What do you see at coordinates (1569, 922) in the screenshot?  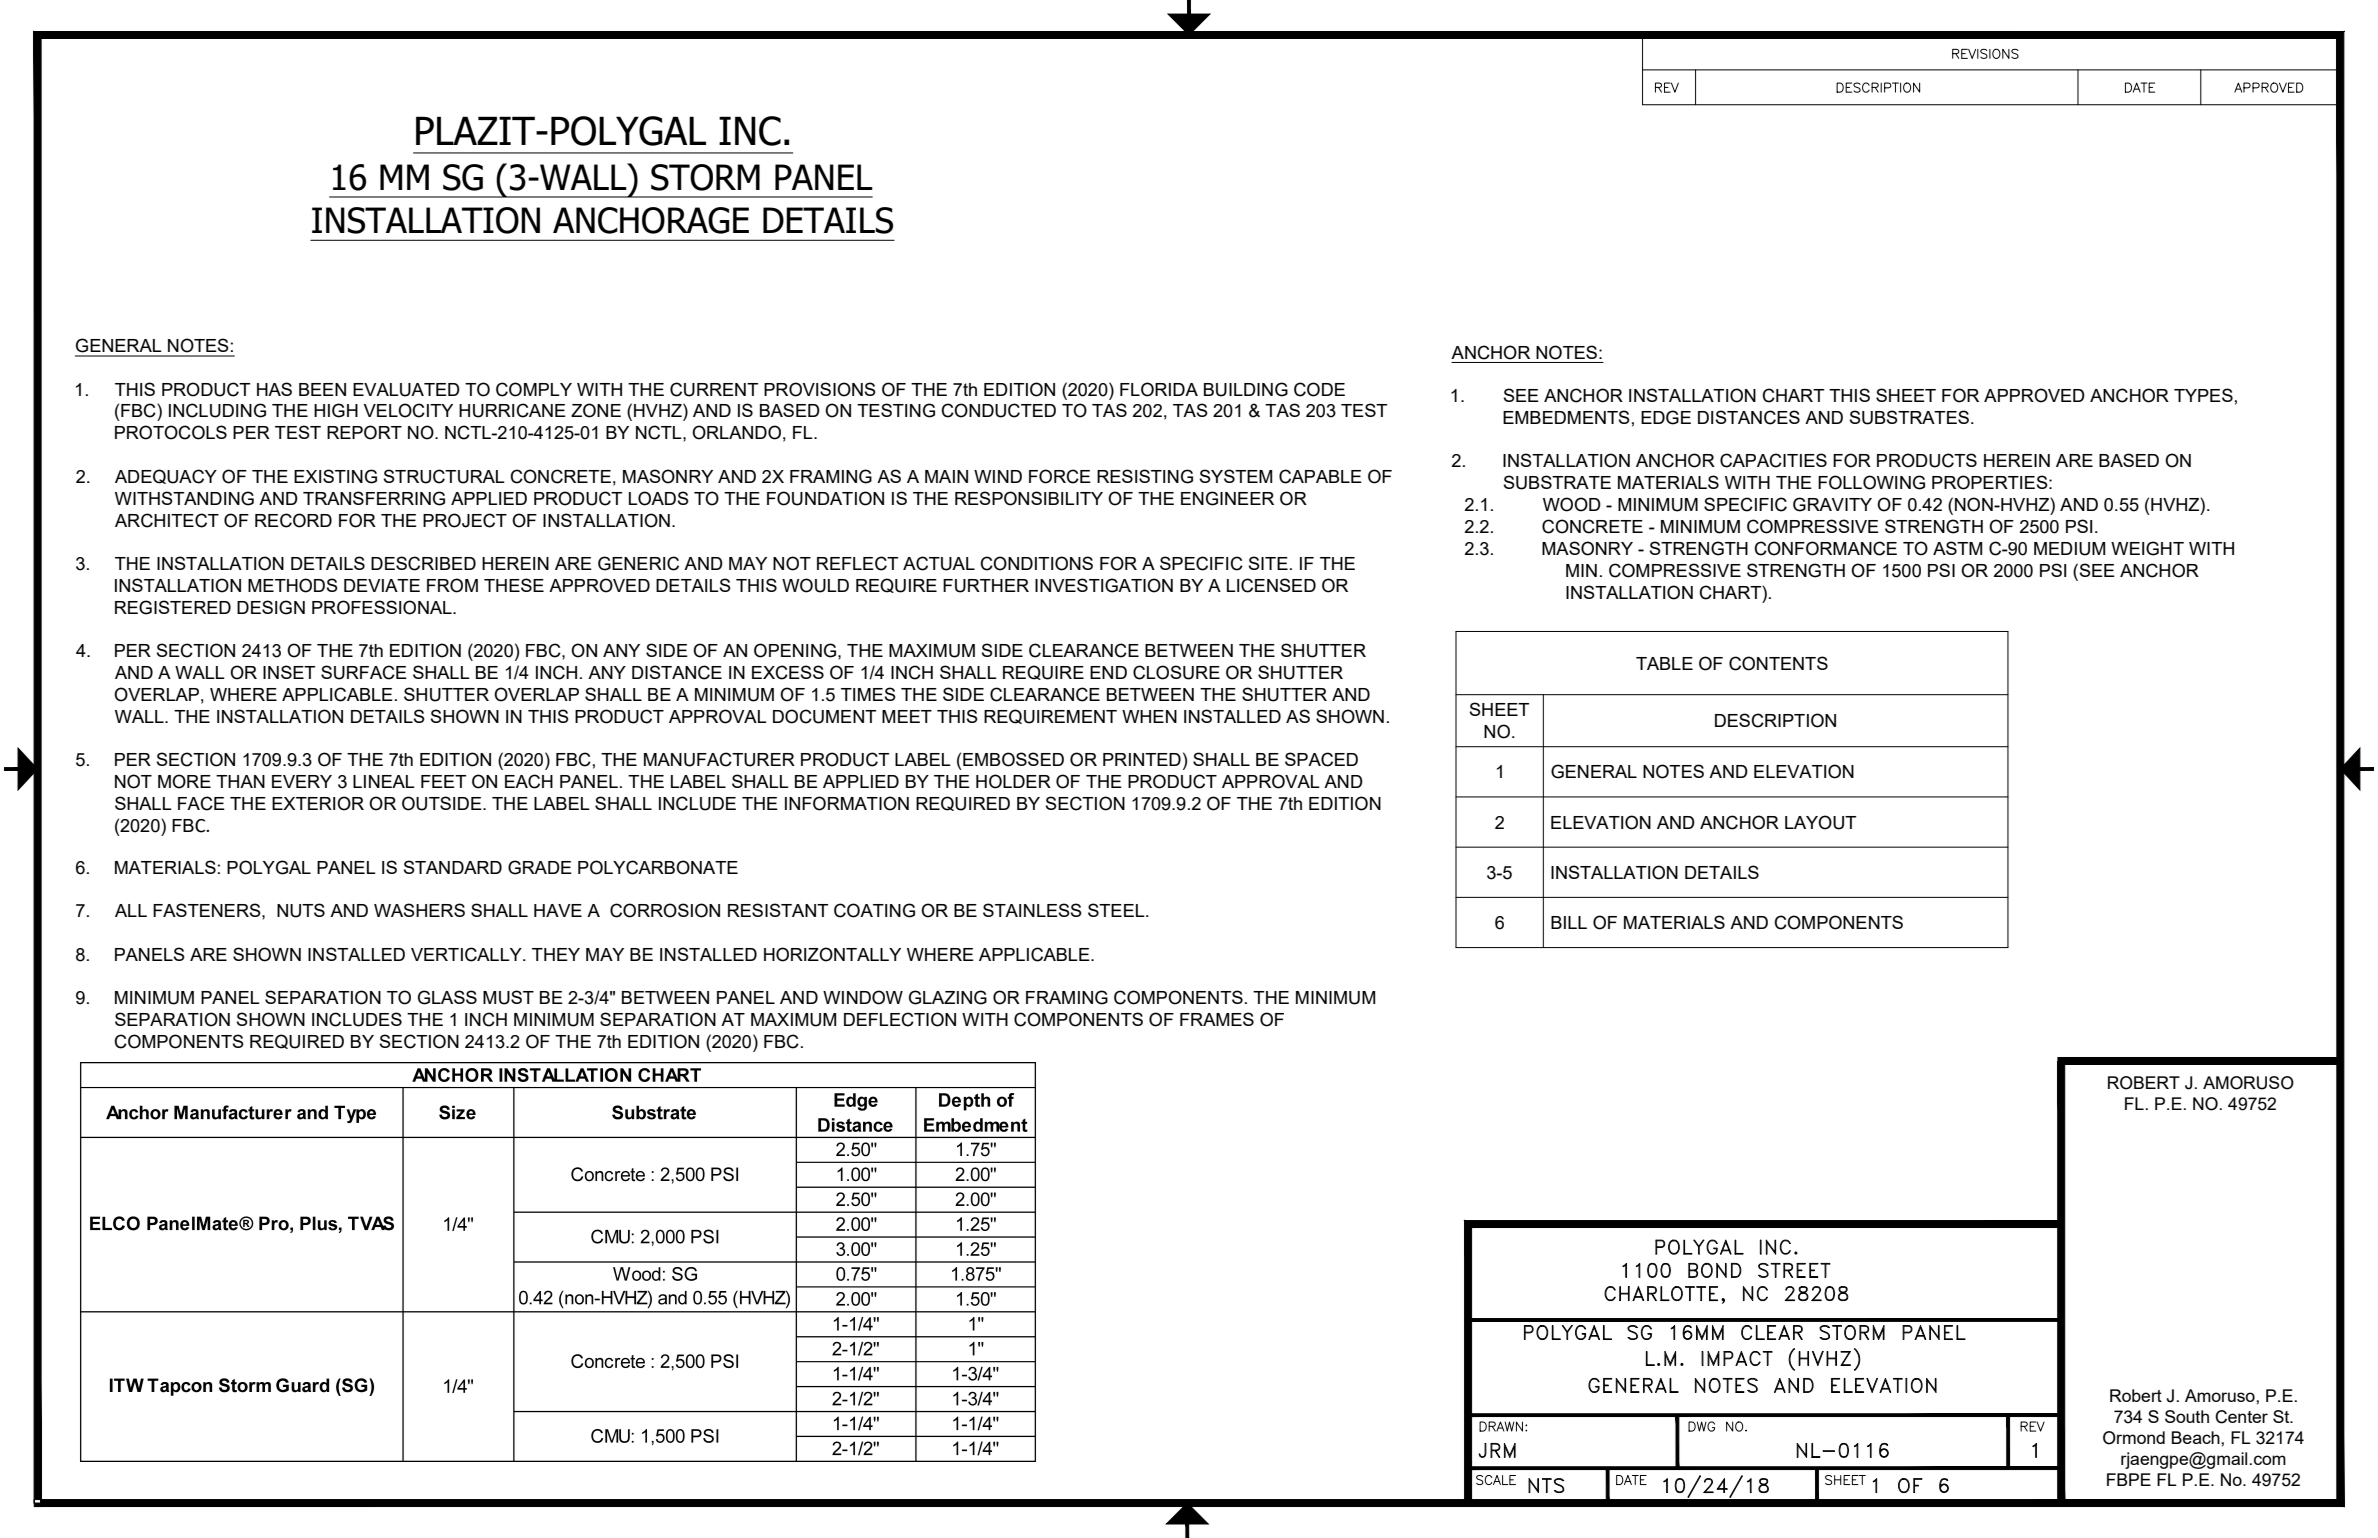 I see `BILL` at bounding box center [1569, 922].
